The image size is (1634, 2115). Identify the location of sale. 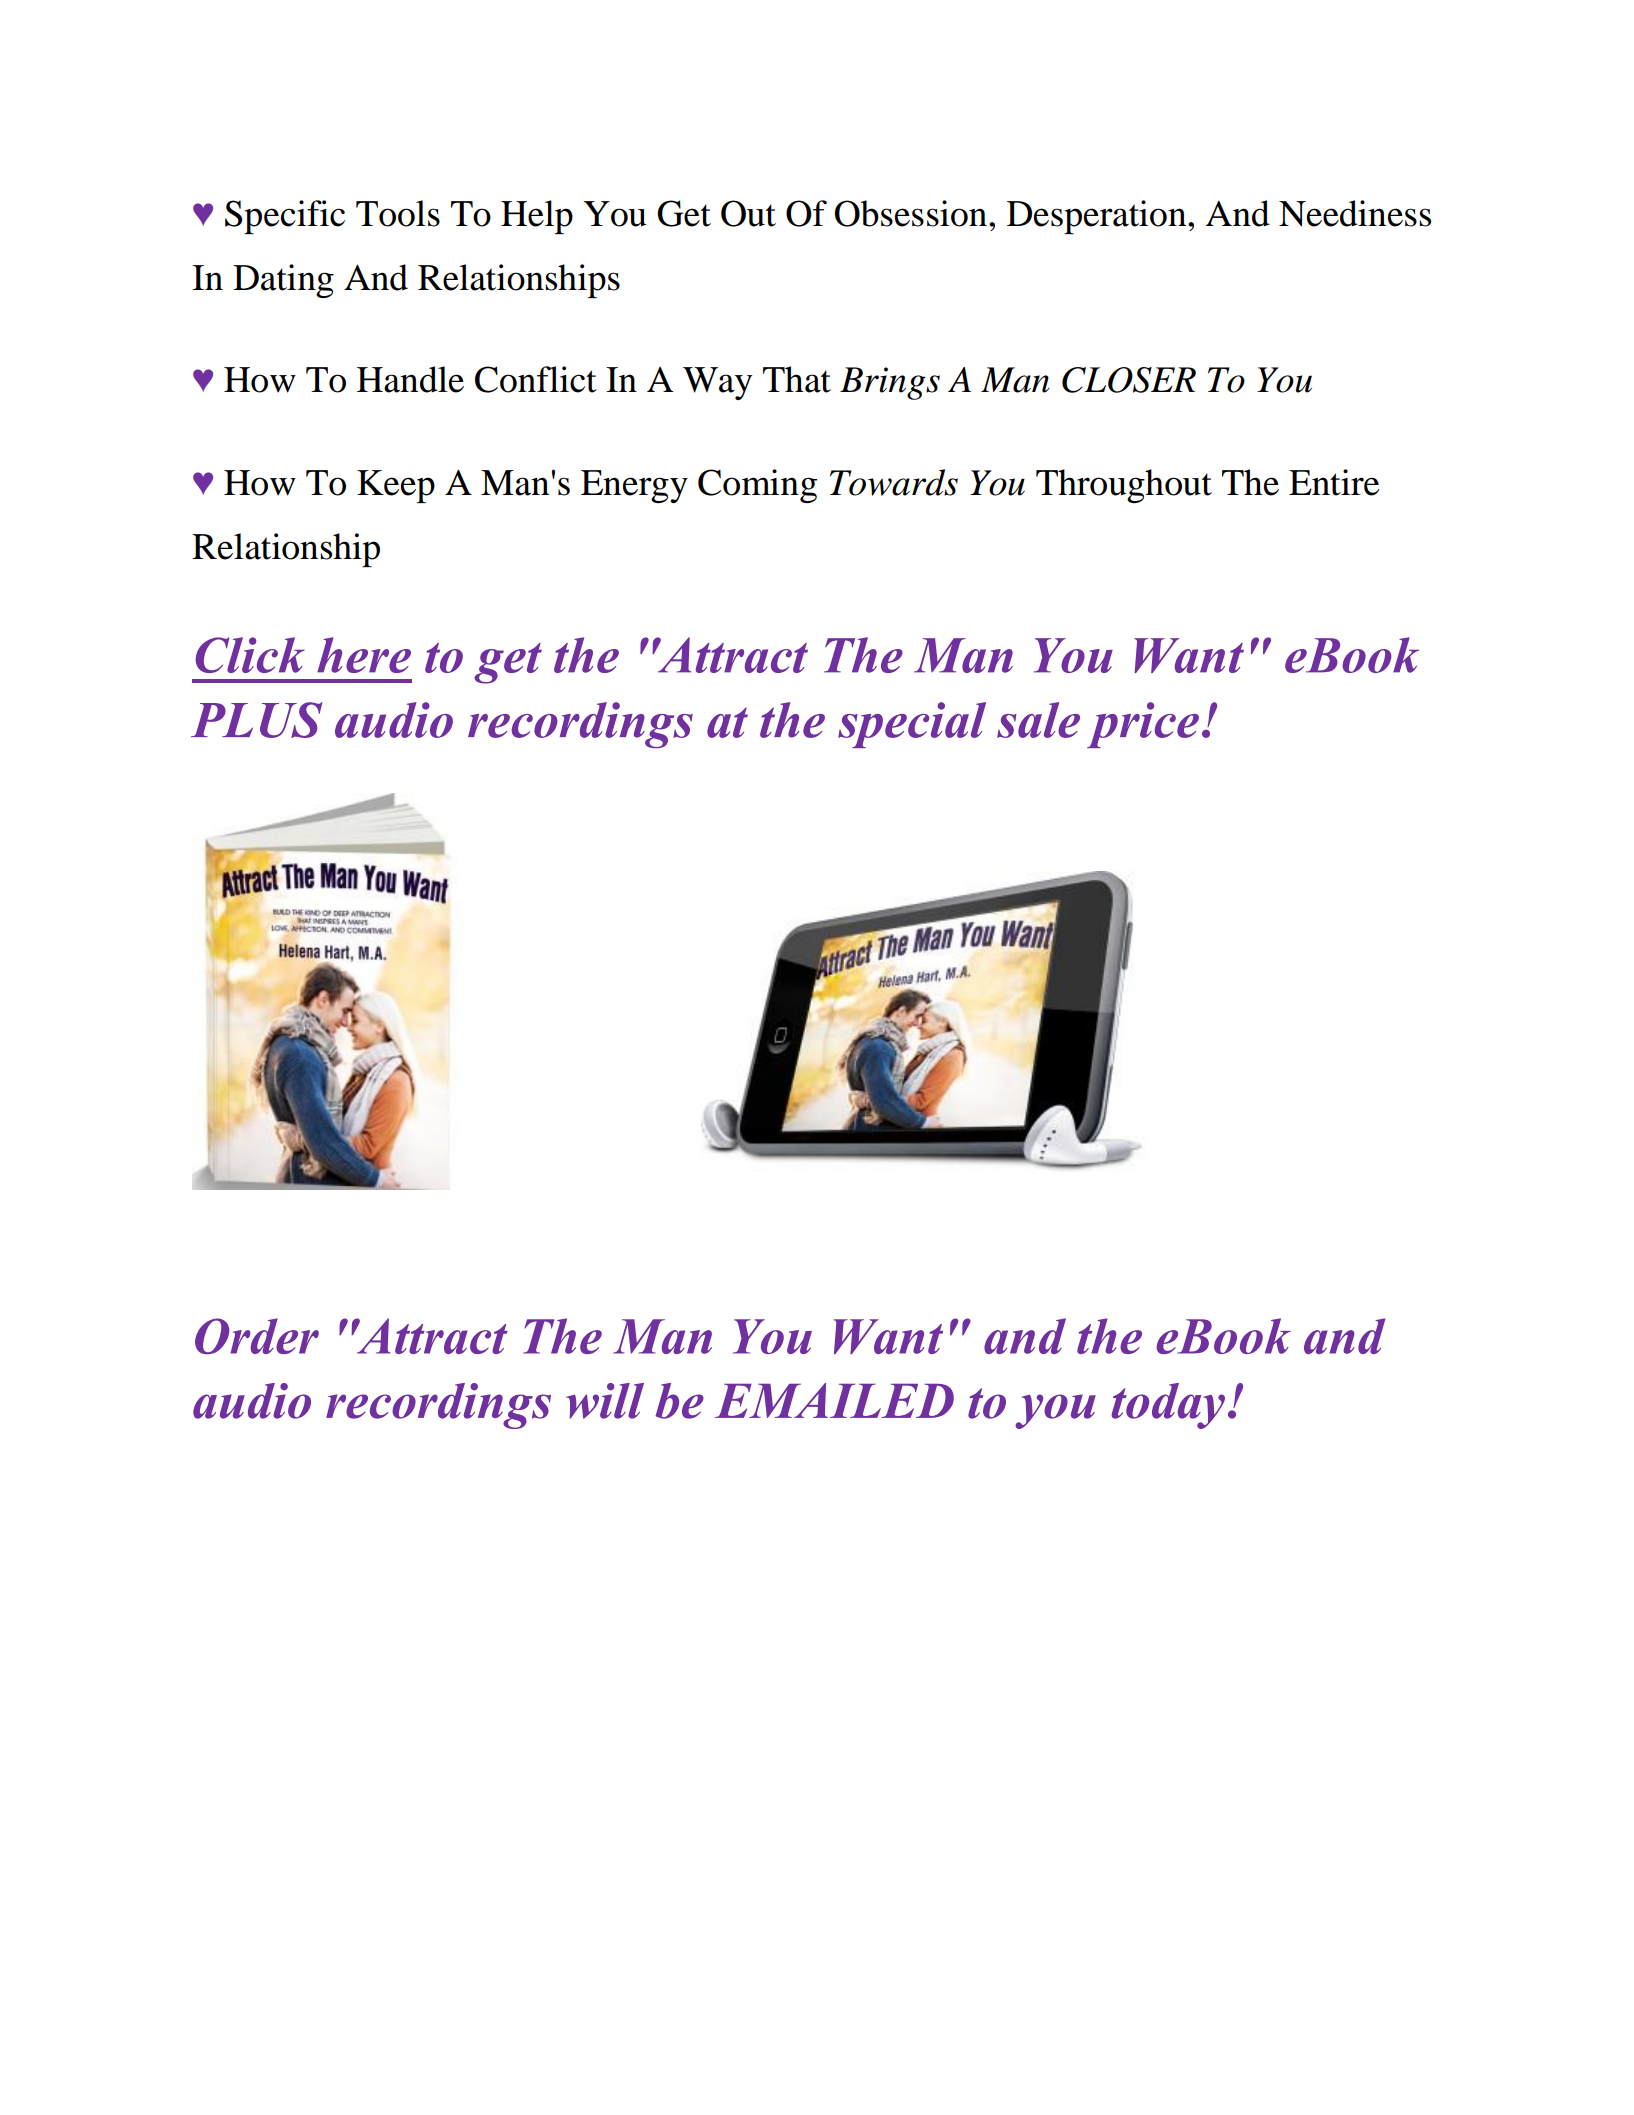
(1038, 720).
